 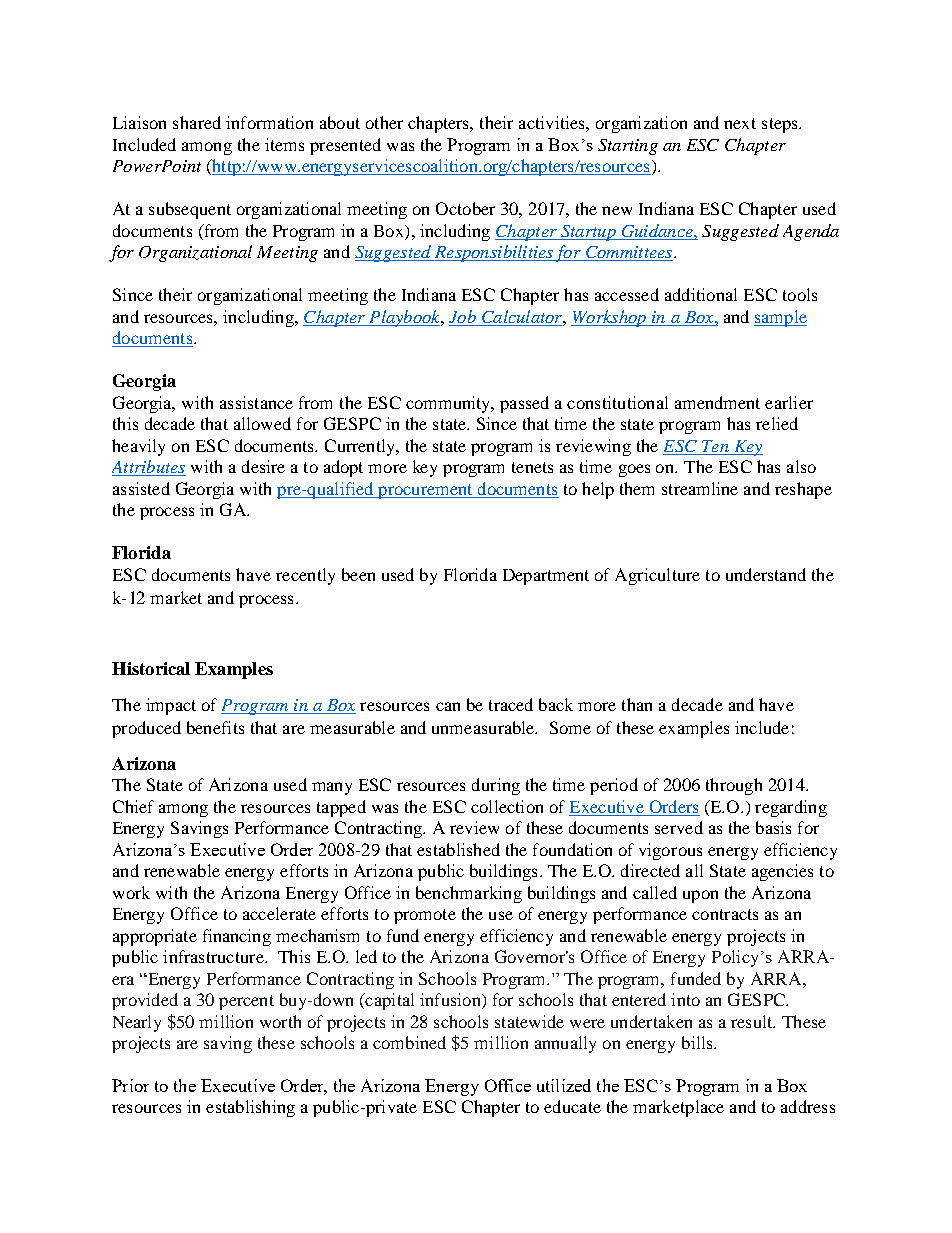 What do you see at coordinates (215, 727) in the image?
I see `benefits` at bounding box center [215, 727].
